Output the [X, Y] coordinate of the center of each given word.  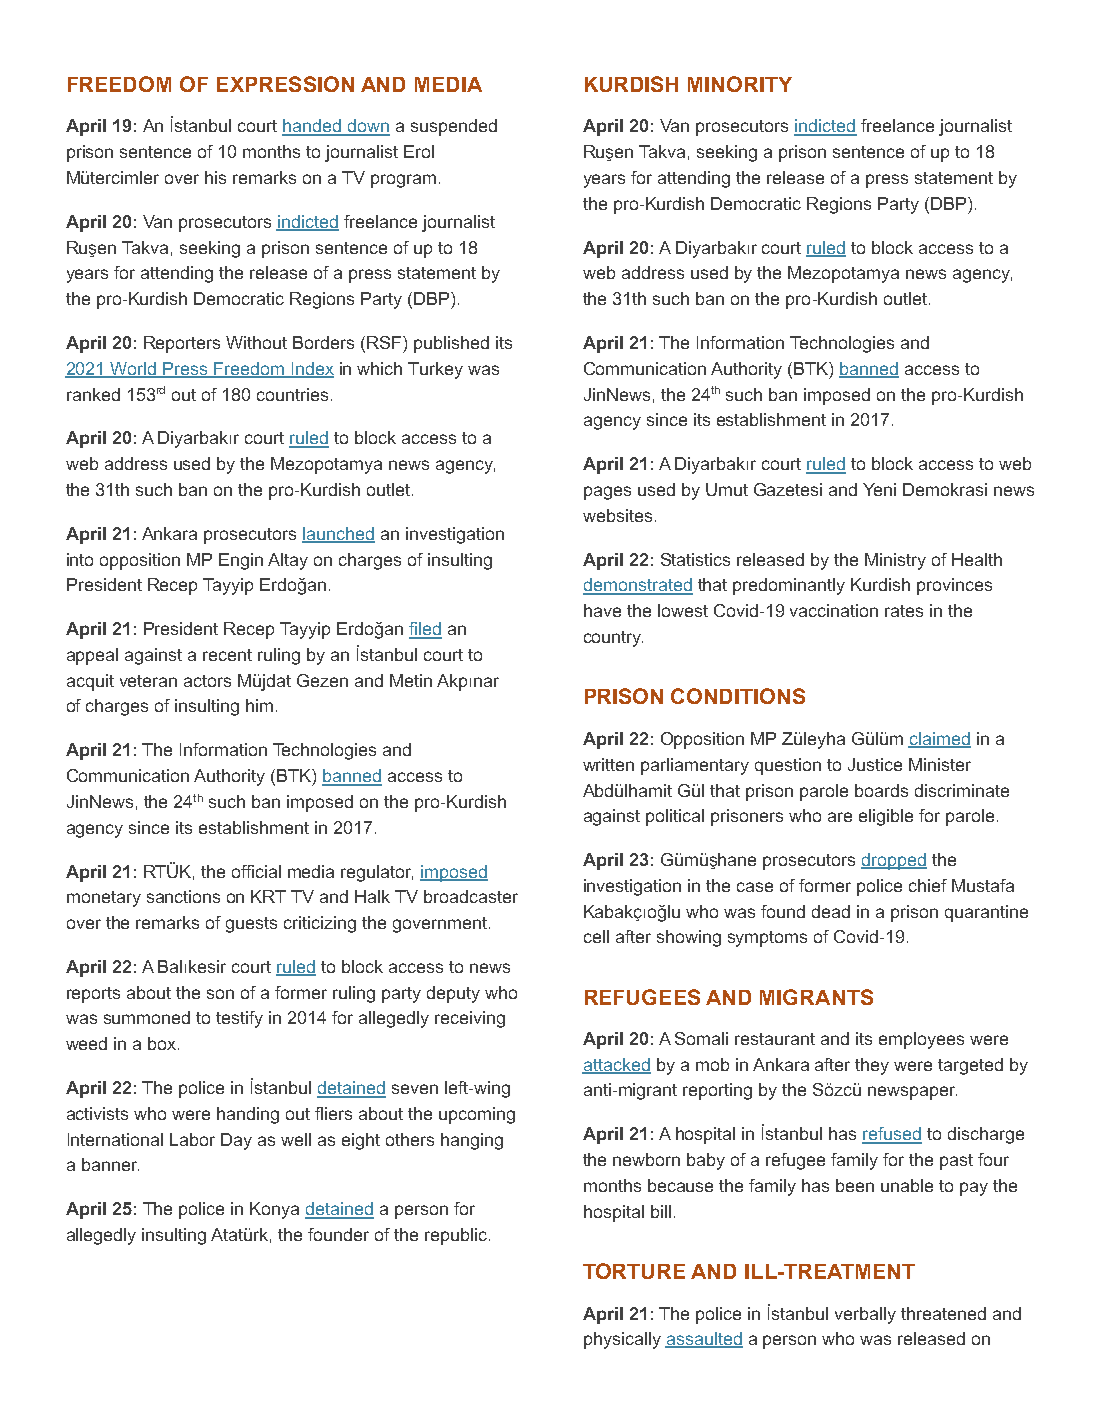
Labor [192, 1139]
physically [622, 1340]
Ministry [895, 561]
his [215, 177]
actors [207, 681]
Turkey [435, 370]
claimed [939, 739]
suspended [454, 127]
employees [921, 1040]
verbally [865, 1315]
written [608, 764]
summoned [147, 1017]
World [133, 369]
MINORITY [740, 84]
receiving [470, 1019]
